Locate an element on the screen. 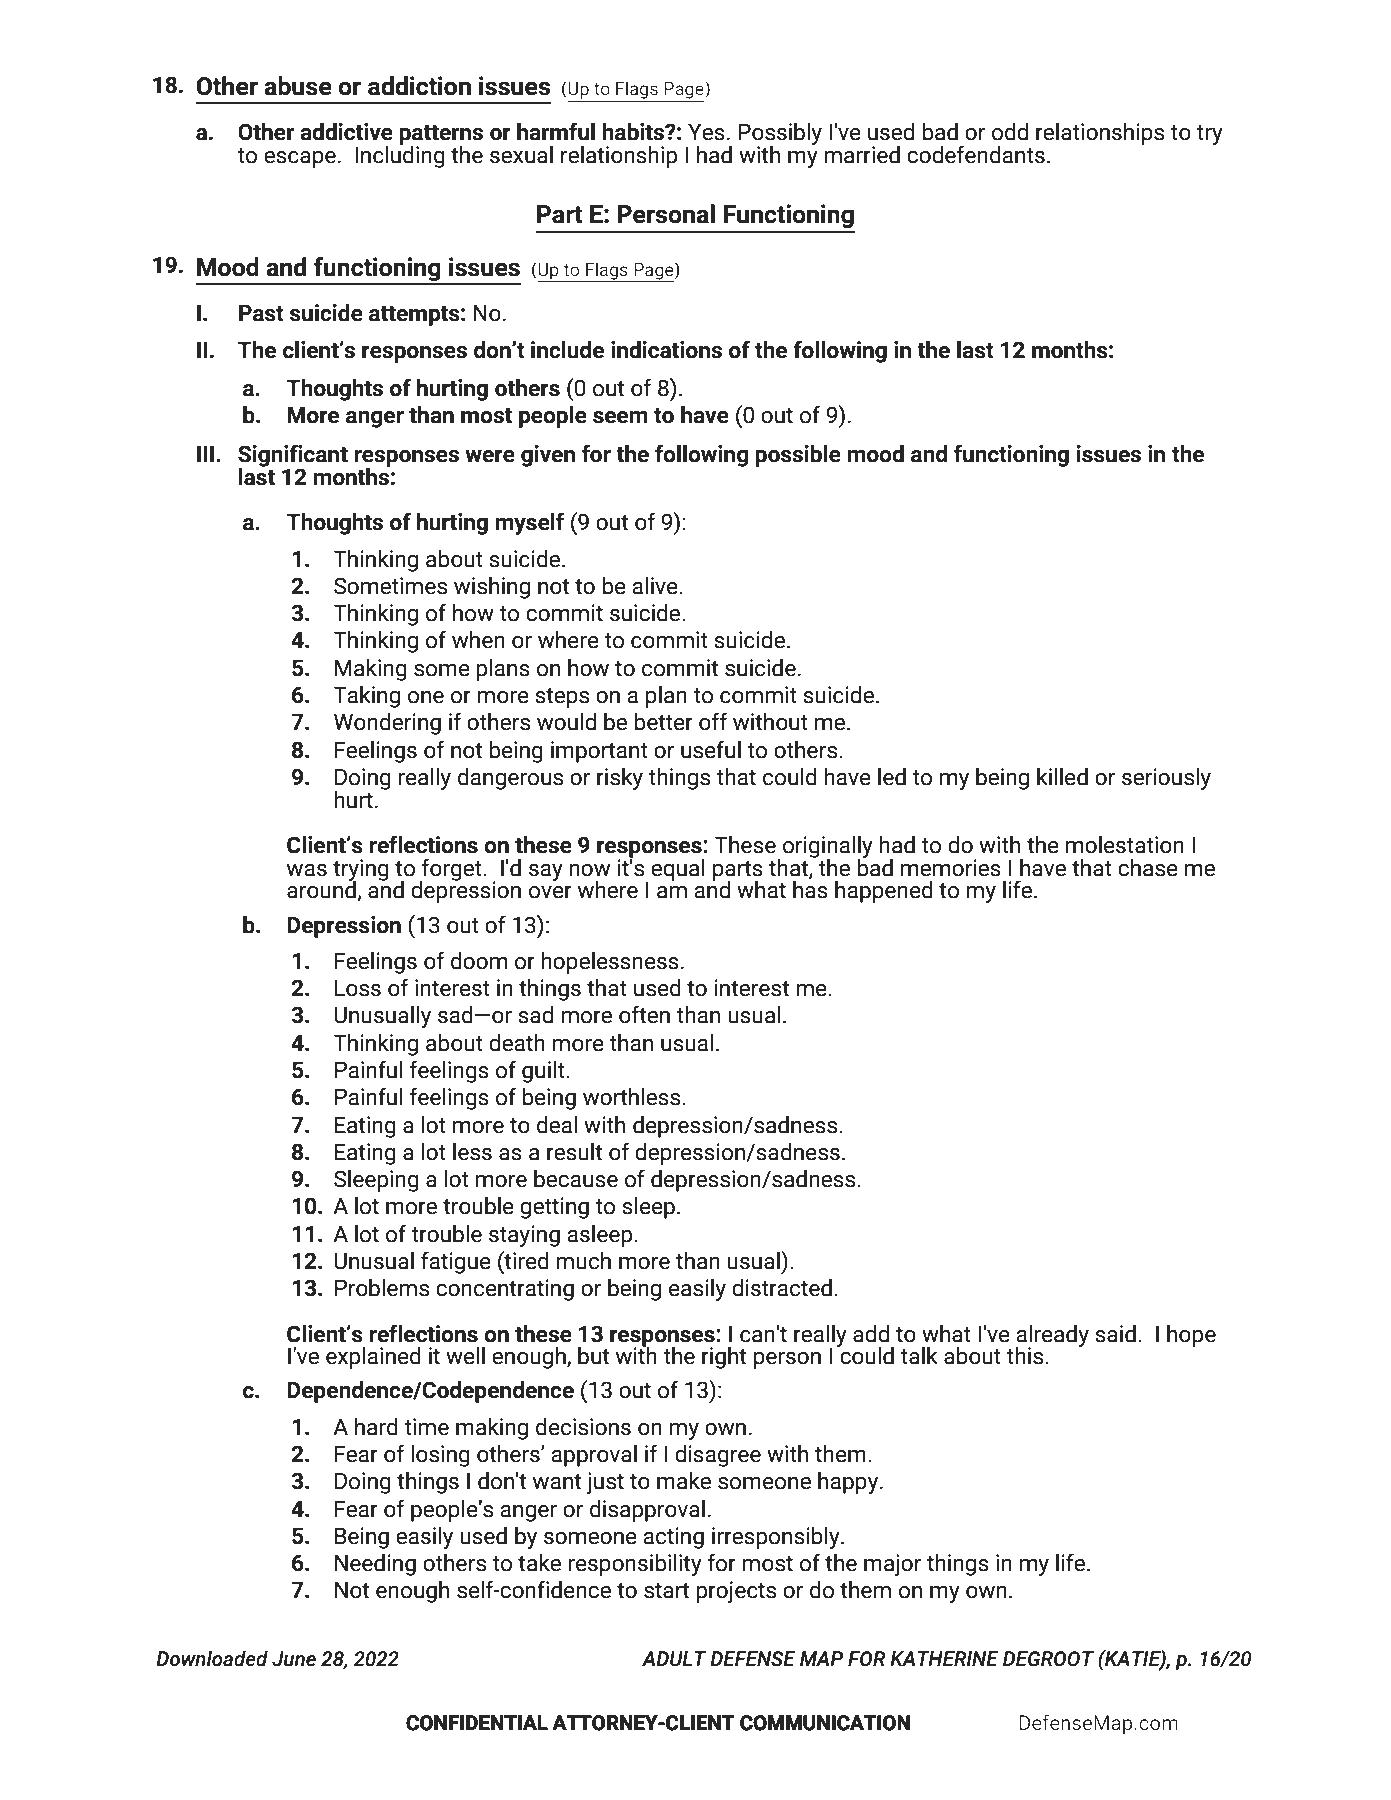  killed is located at coordinates (1062, 777).
